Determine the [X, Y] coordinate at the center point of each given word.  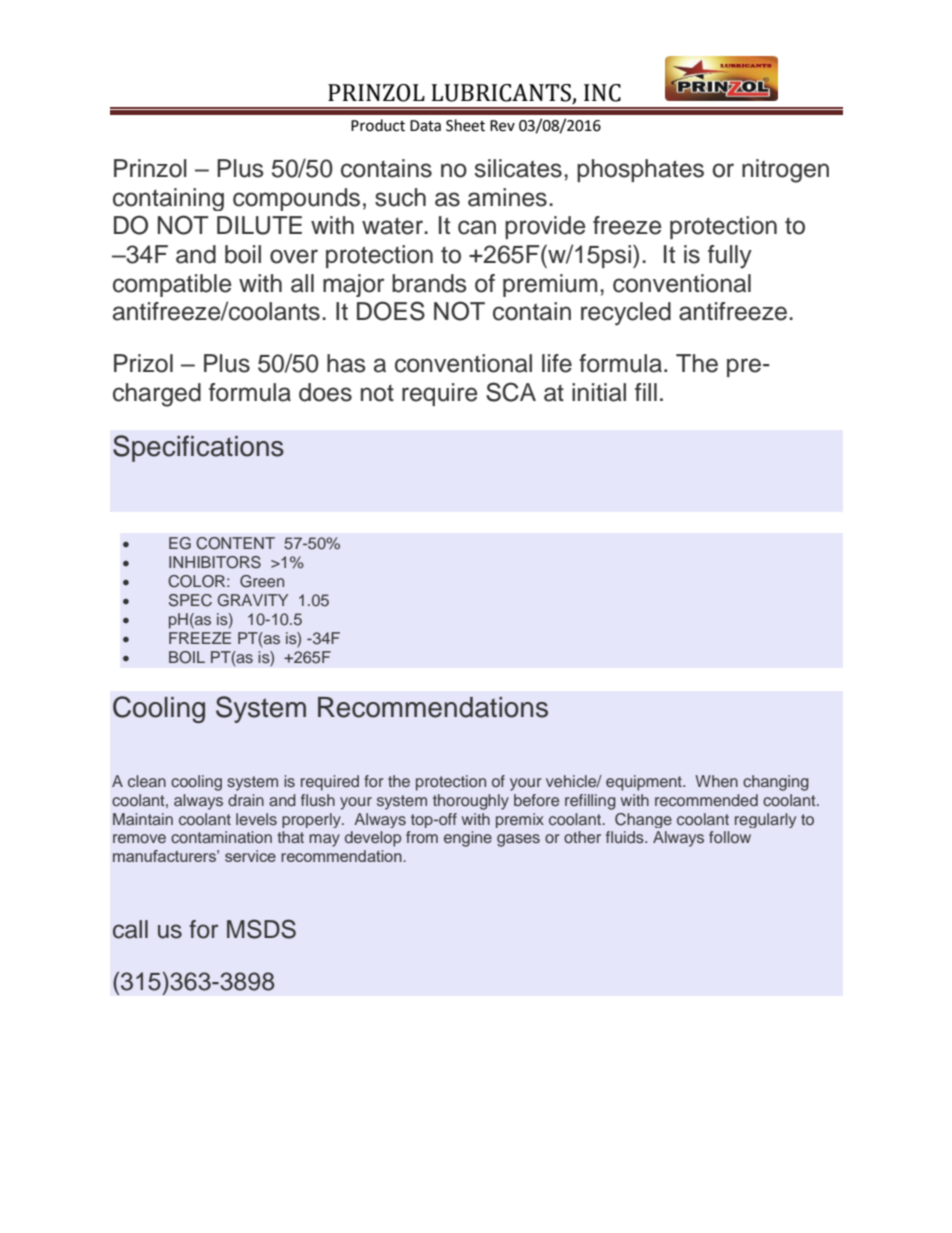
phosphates [640, 170]
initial [599, 392]
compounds [296, 199]
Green [262, 581]
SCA [511, 392]
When [716, 781]
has [346, 363]
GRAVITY [252, 600]
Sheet [465, 125]
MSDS [261, 929]
